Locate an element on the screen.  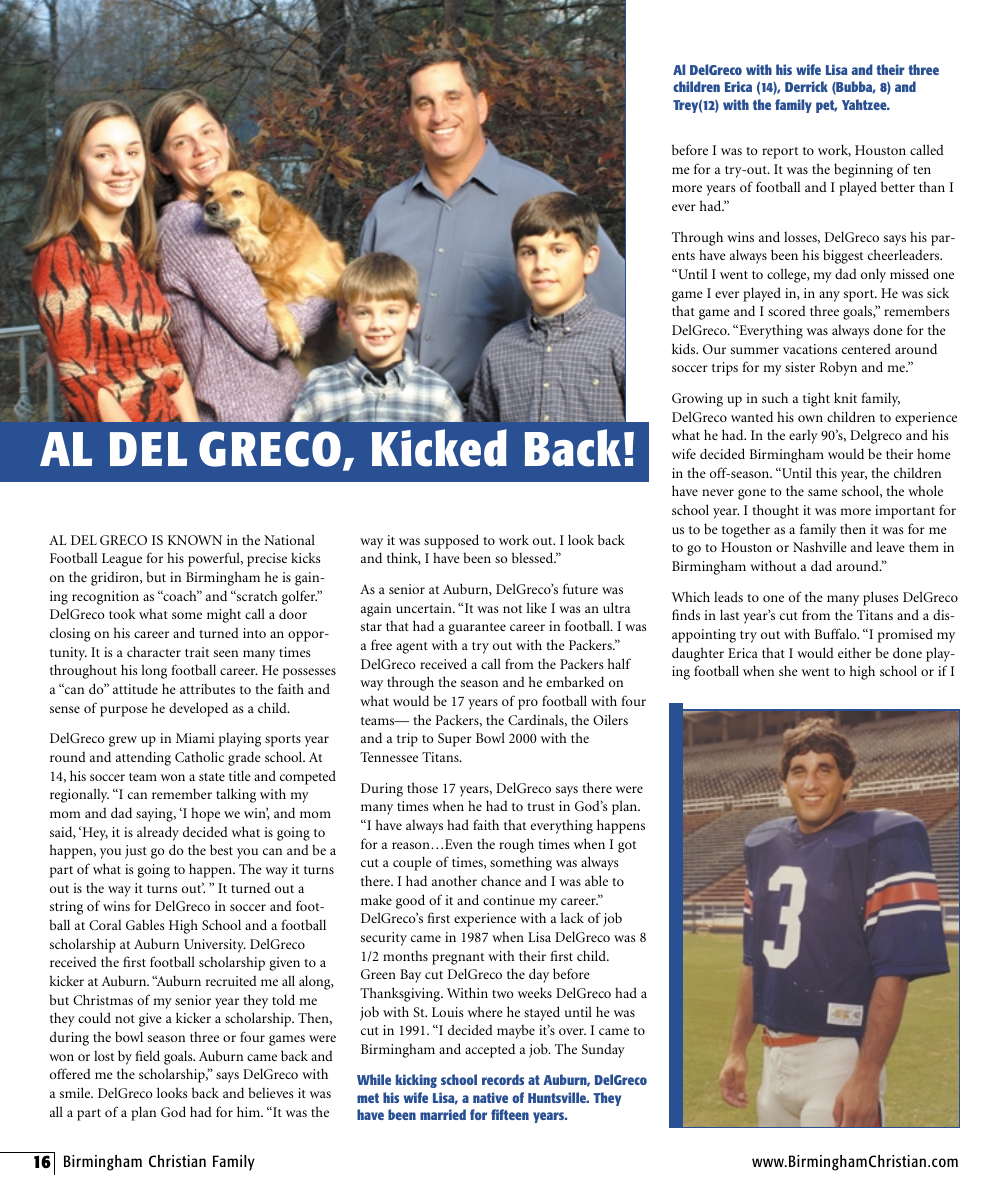
early is located at coordinates (803, 437).
